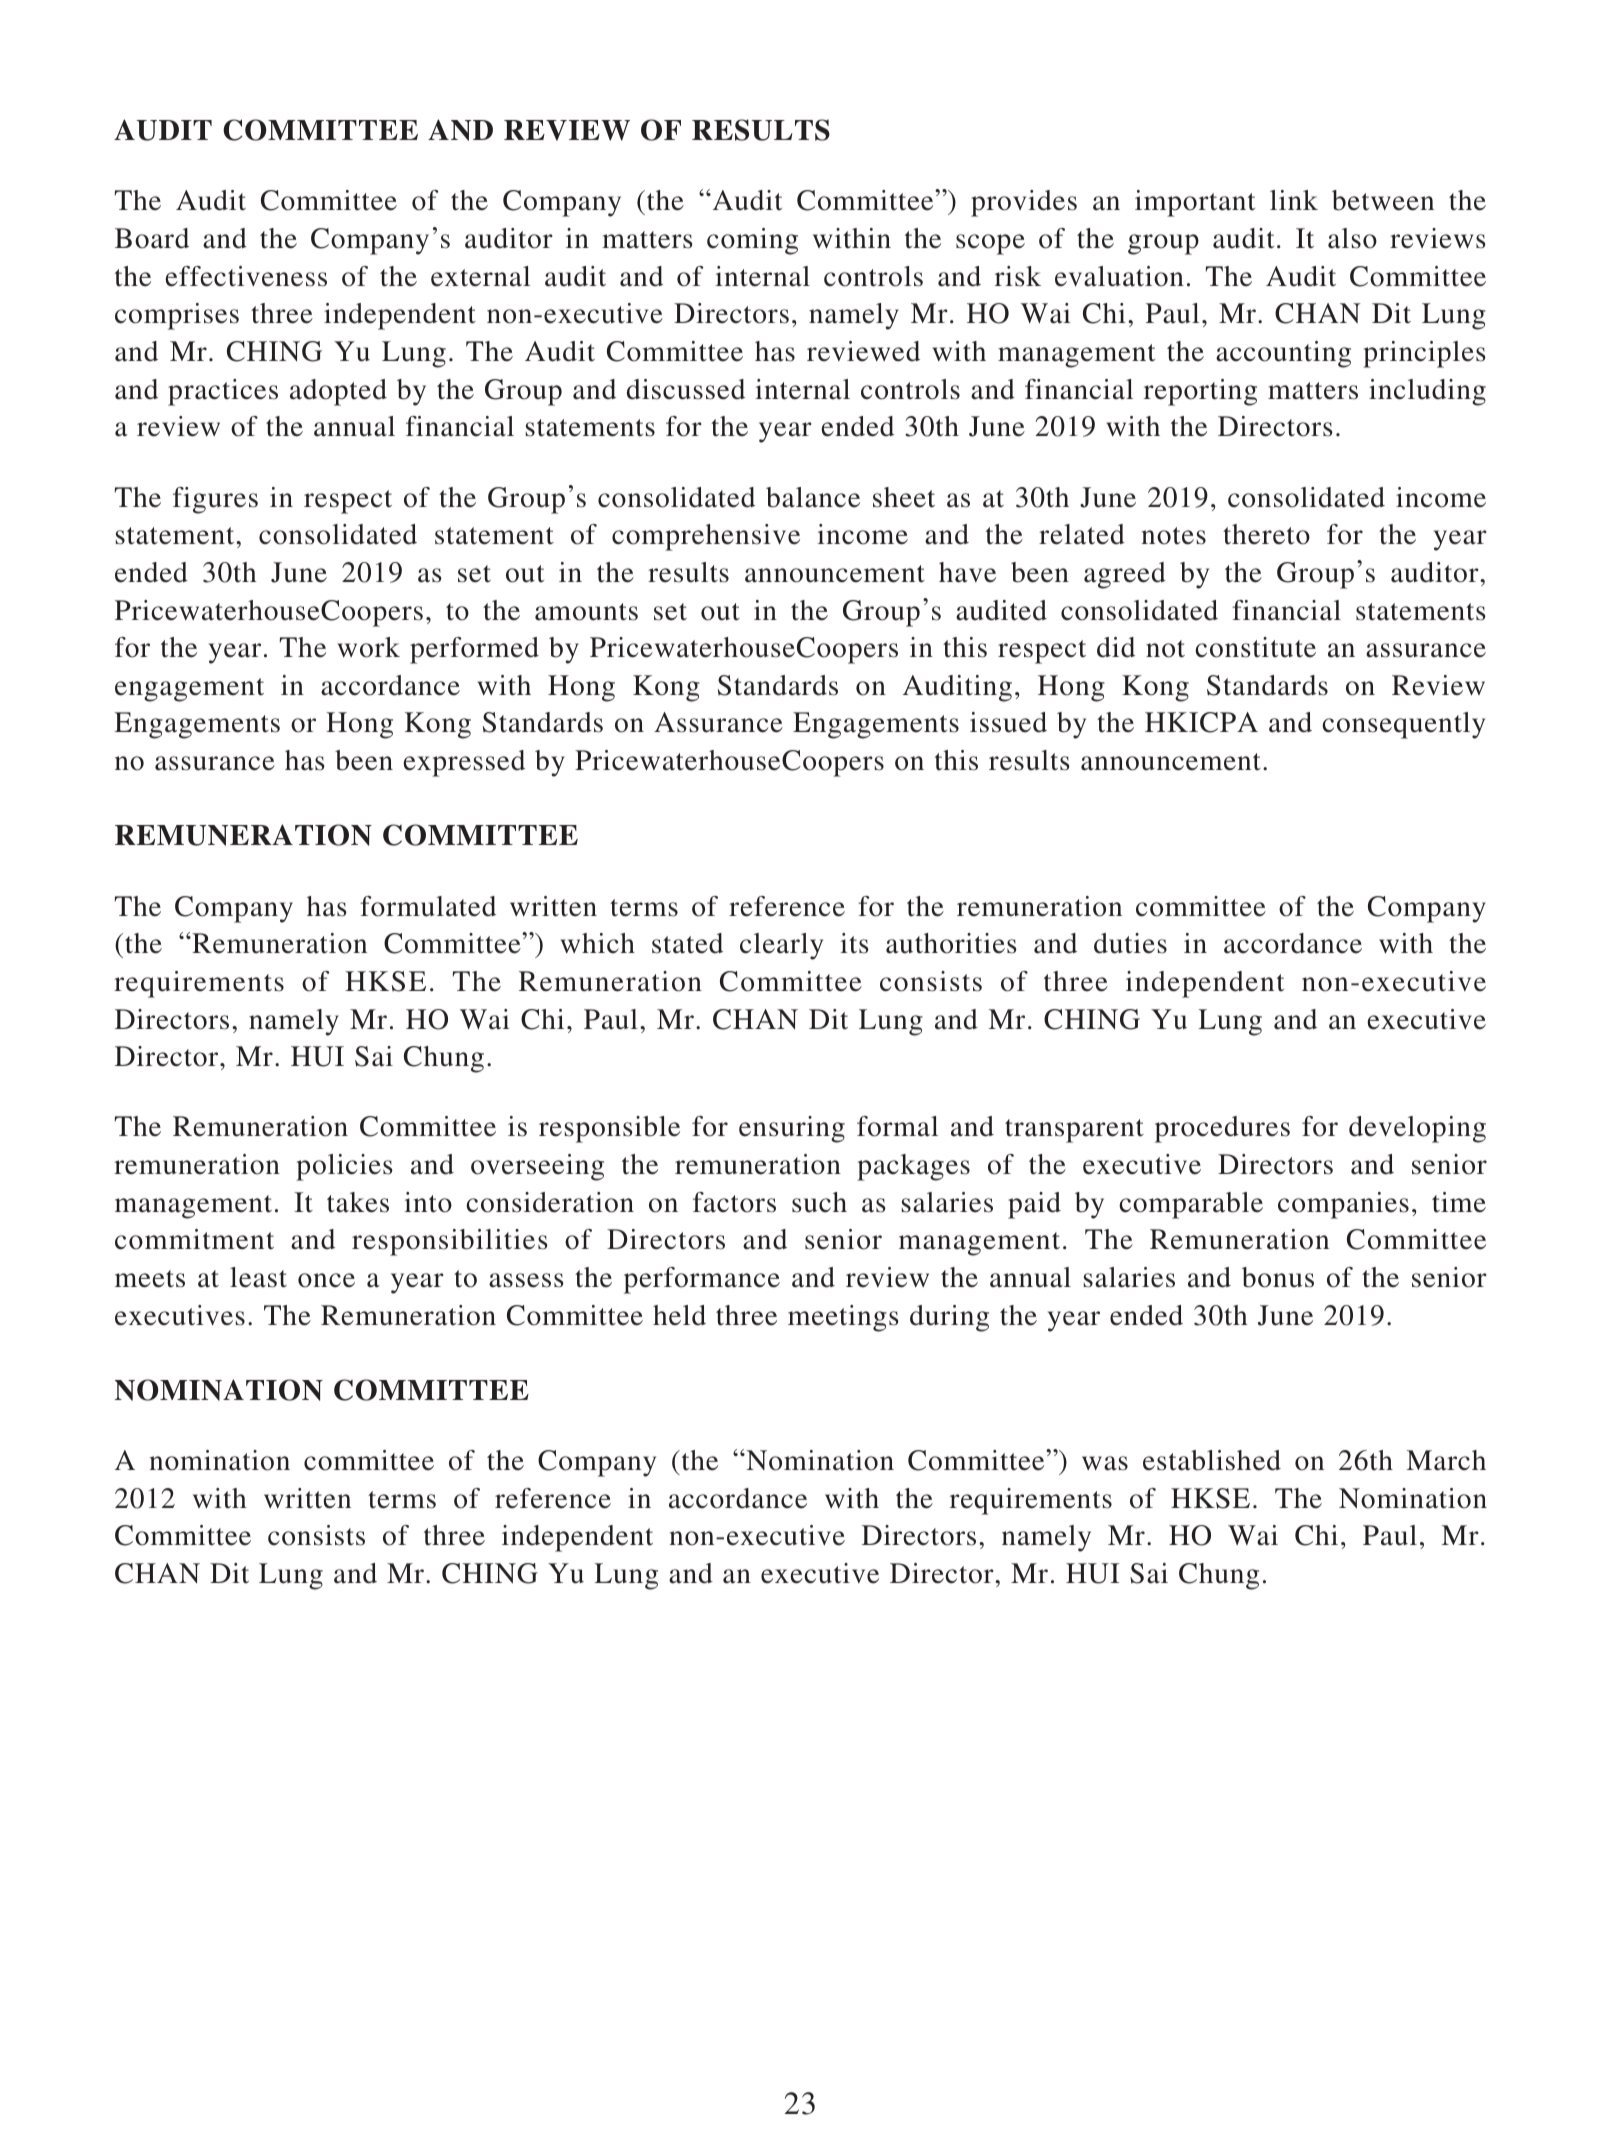  I want to click on figures, so click(215, 500).
